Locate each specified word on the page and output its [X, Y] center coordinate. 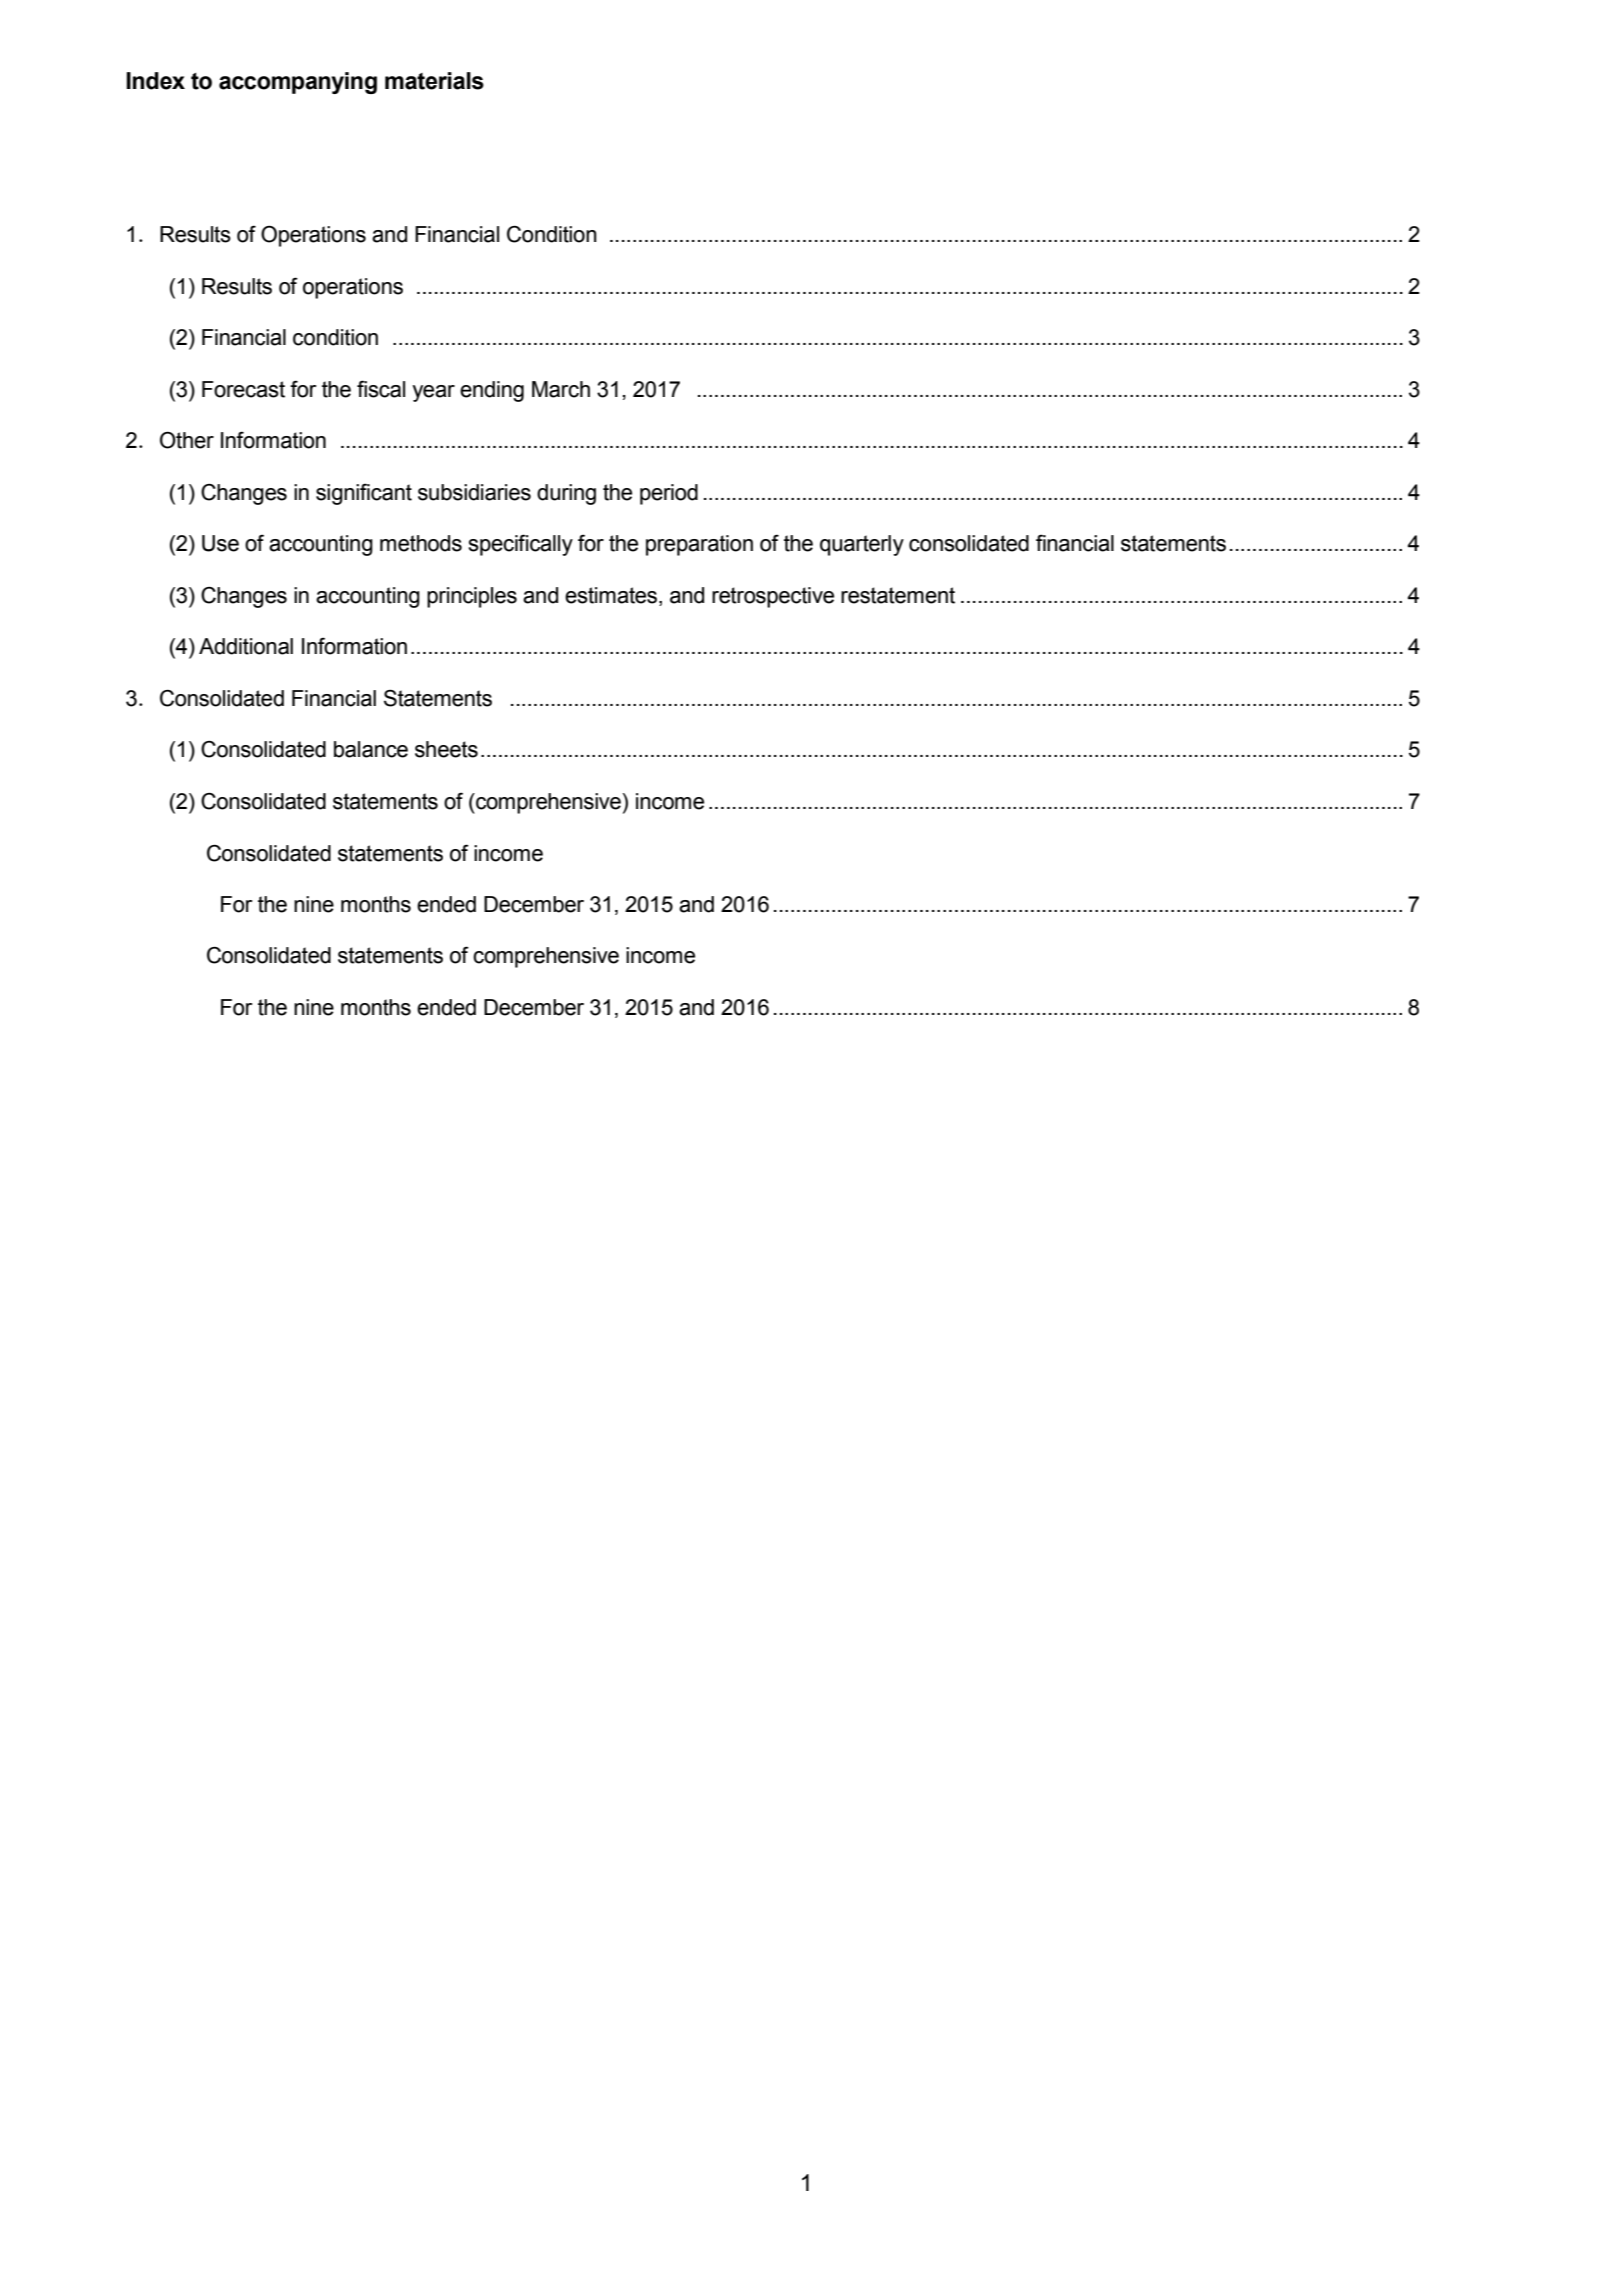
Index [155, 81]
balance [371, 749]
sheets [446, 749]
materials [434, 81]
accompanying [298, 83]
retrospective [773, 597]
